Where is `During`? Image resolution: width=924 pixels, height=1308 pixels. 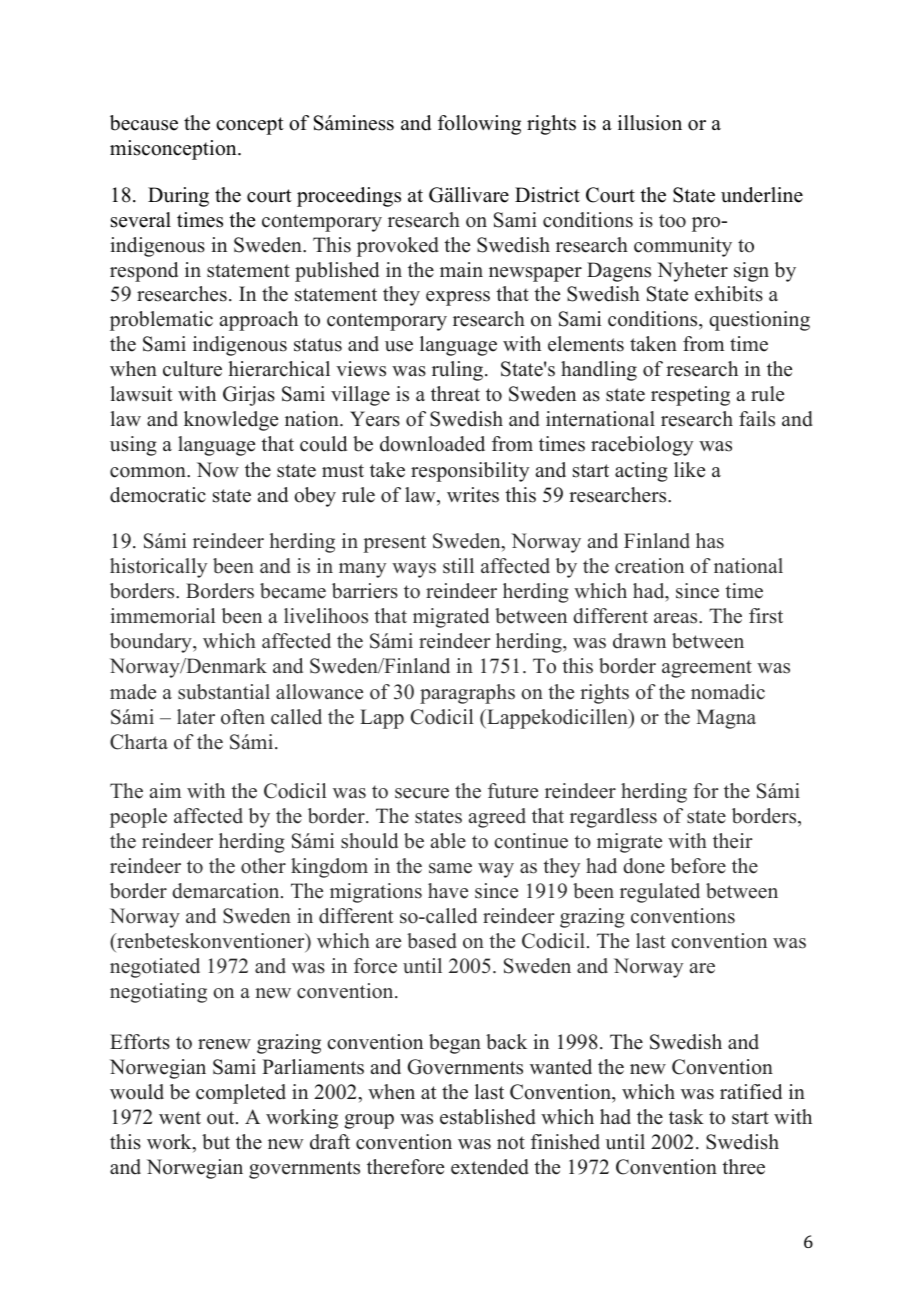 During is located at coordinates (178, 197).
